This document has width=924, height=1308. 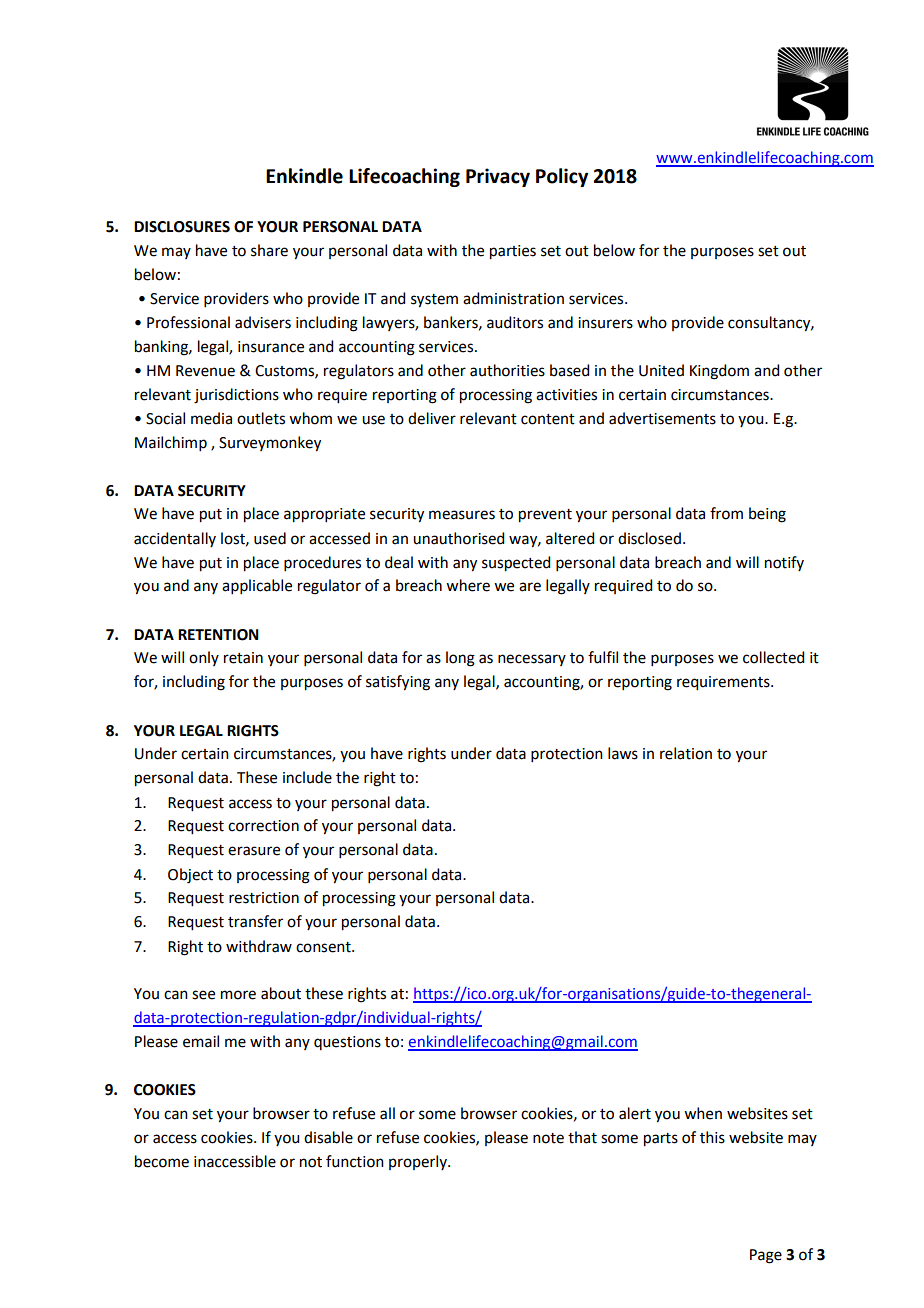 I want to click on relation, so click(x=686, y=753).
